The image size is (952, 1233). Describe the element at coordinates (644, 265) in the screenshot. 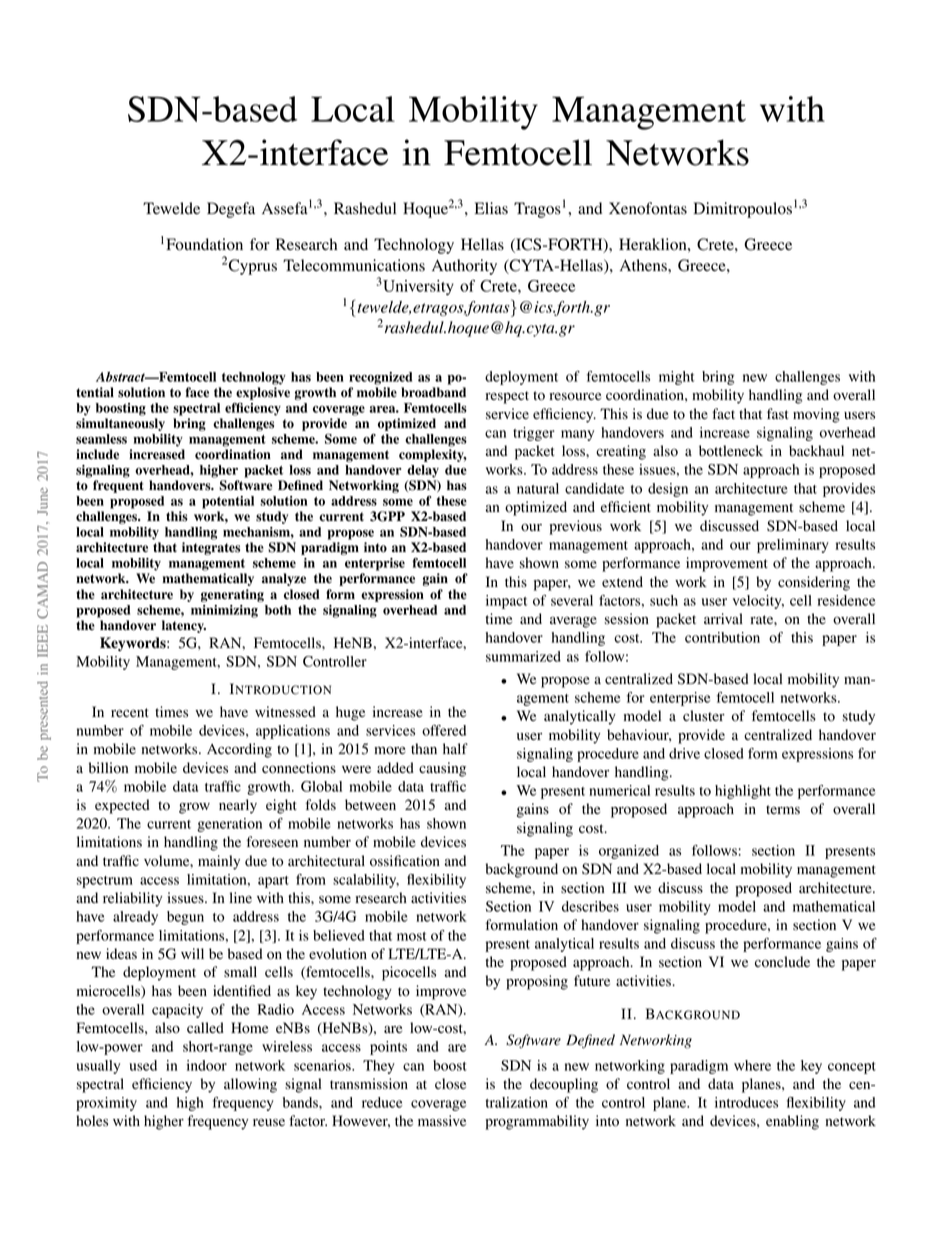

I see `Athens` at that location.
